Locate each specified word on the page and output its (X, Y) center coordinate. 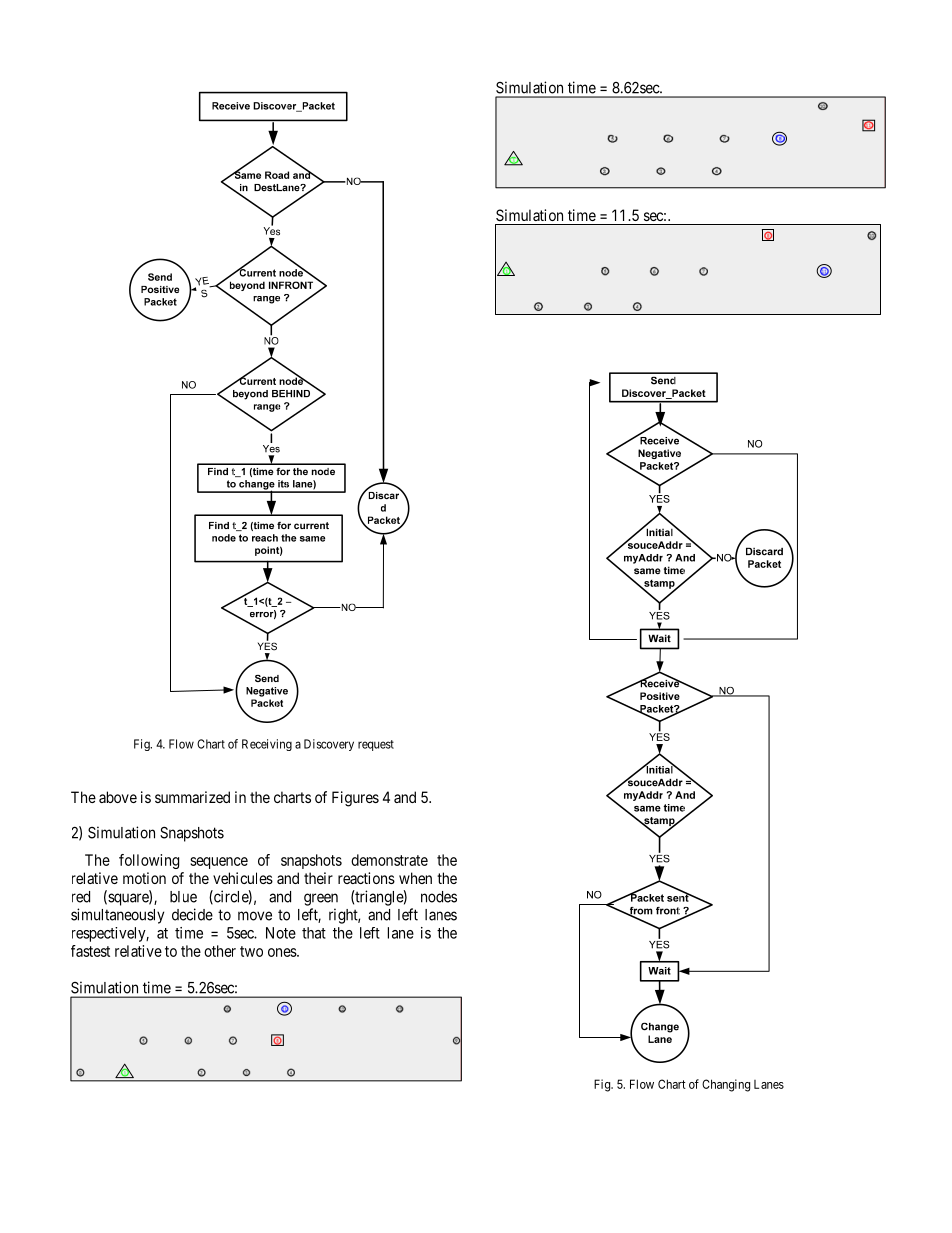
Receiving (267, 745)
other (220, 951)
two (251, 951)
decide (192, 914)
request (376, 745)
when (415, 878)
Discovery (329, 745)
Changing (726, 1085)
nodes (439, 897)
